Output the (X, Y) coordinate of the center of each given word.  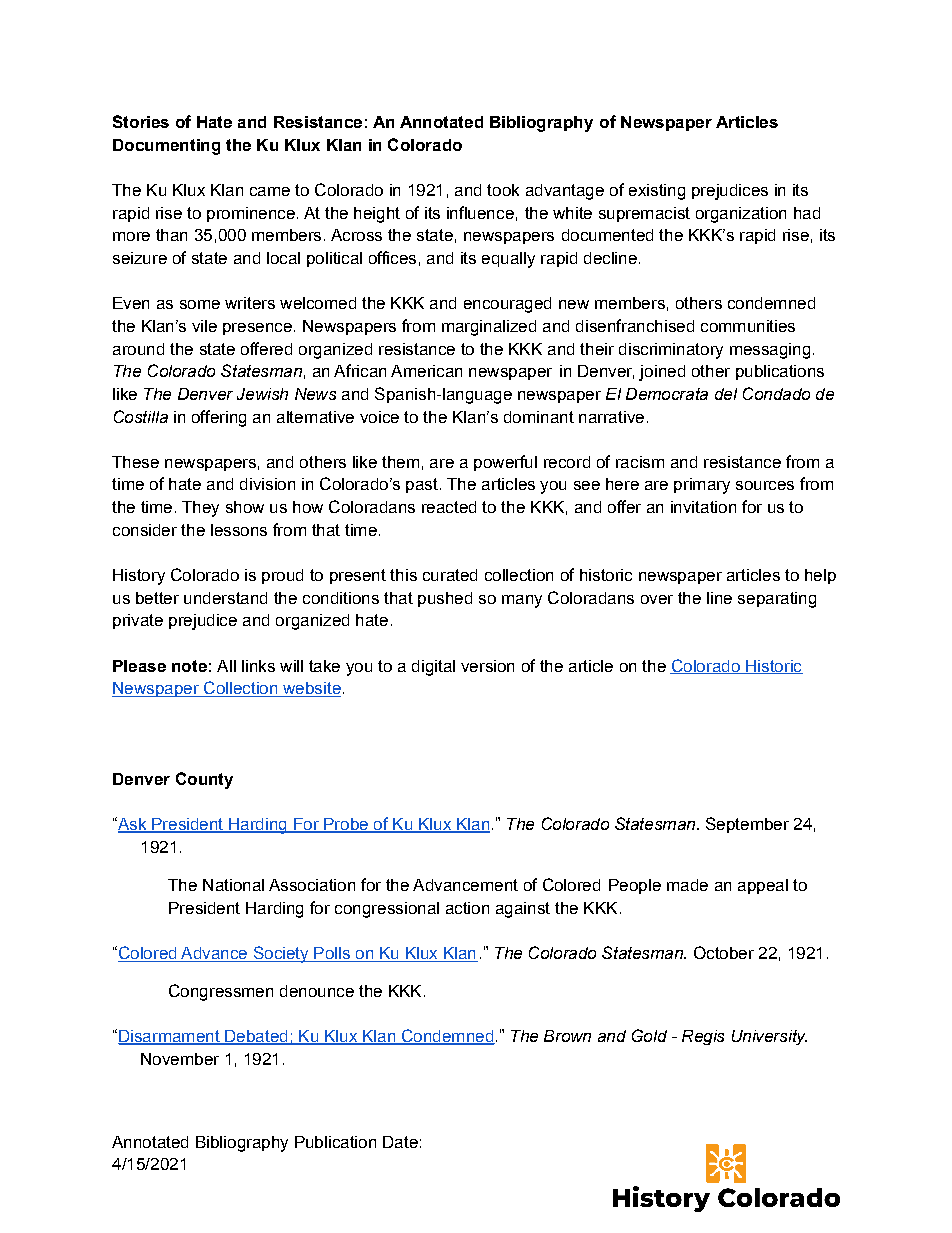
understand (225, 598)
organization (741, 215)
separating (777, 600)
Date (400, 1142)
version (487, 666)
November (180, 1059)
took (503, 190)
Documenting (166, 147)
